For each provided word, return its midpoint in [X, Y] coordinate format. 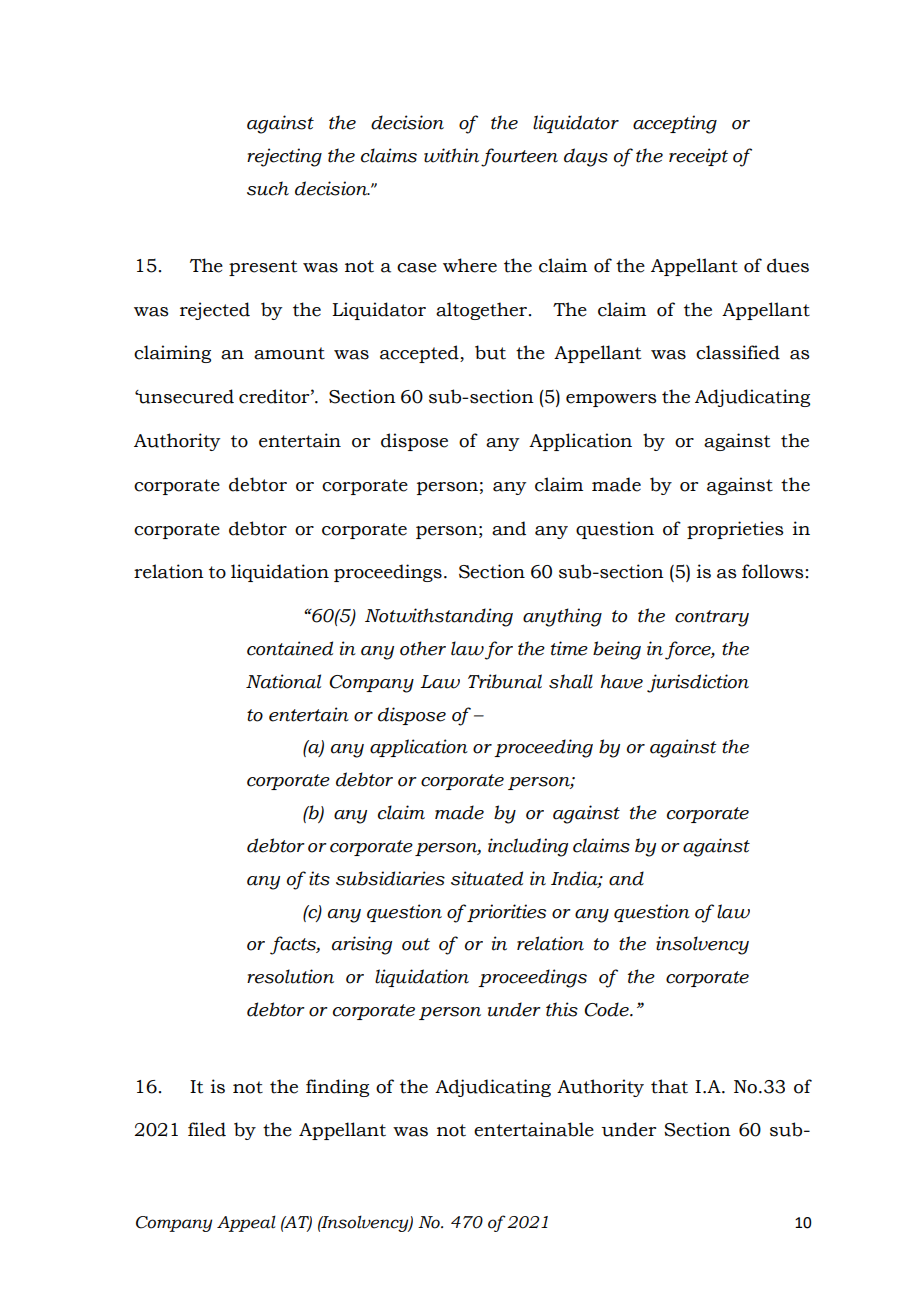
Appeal [246, 1223]
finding [337, 1088]
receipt [698, 157]
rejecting [284, 157]
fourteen [519, 157]
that [669, 1086]
